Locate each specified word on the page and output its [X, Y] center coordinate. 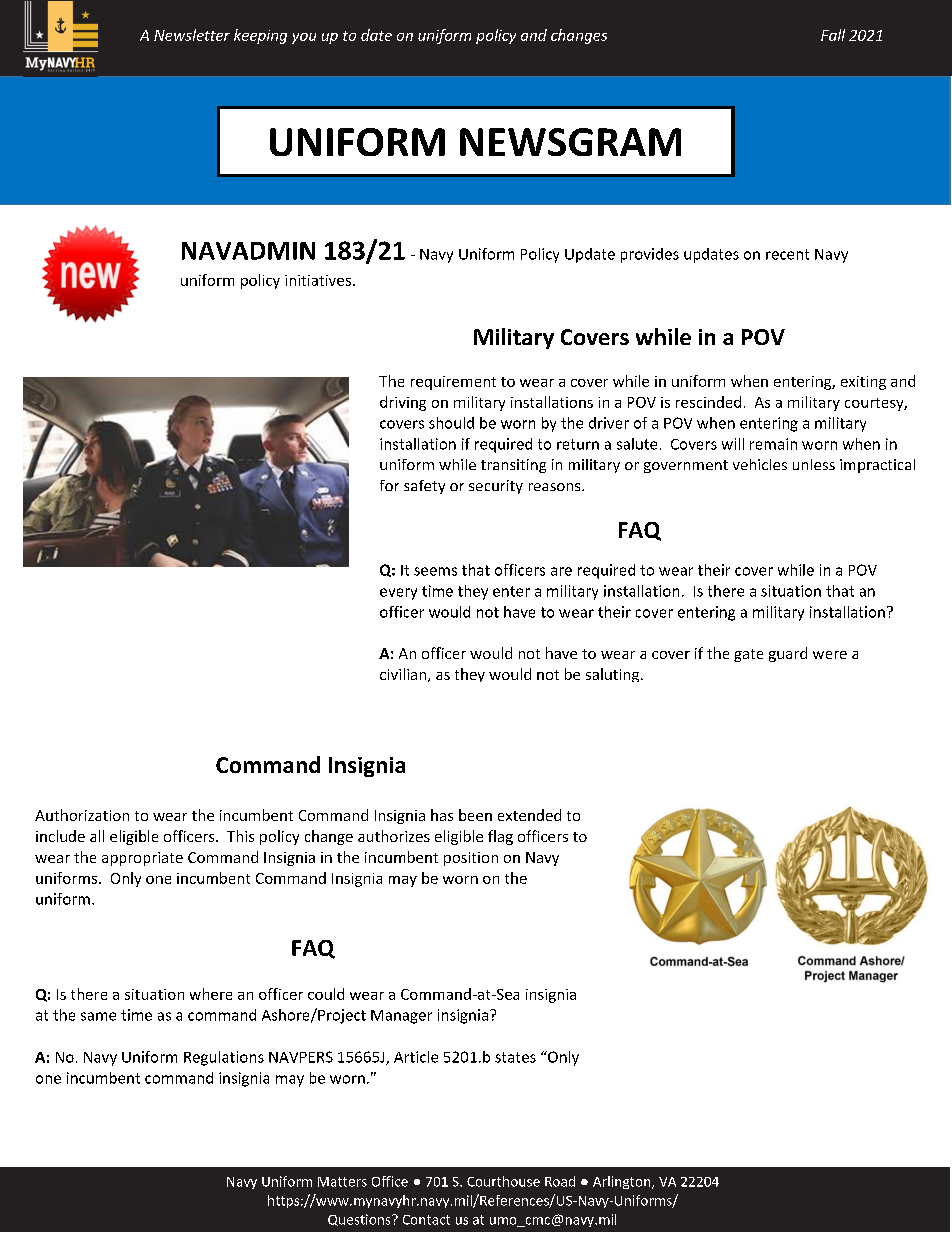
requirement [453, 383]
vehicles [760, 464]
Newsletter [192, 35]
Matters [342, 1182]
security [496, 487]
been [475, 815]
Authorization [82, 815]
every [398, 594]
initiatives [318, 280]
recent [787, 254]
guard [788, 654]
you [304, 38]
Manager [401, 1017]
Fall [833, 35]
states [515, 1057]
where [211, 994]
